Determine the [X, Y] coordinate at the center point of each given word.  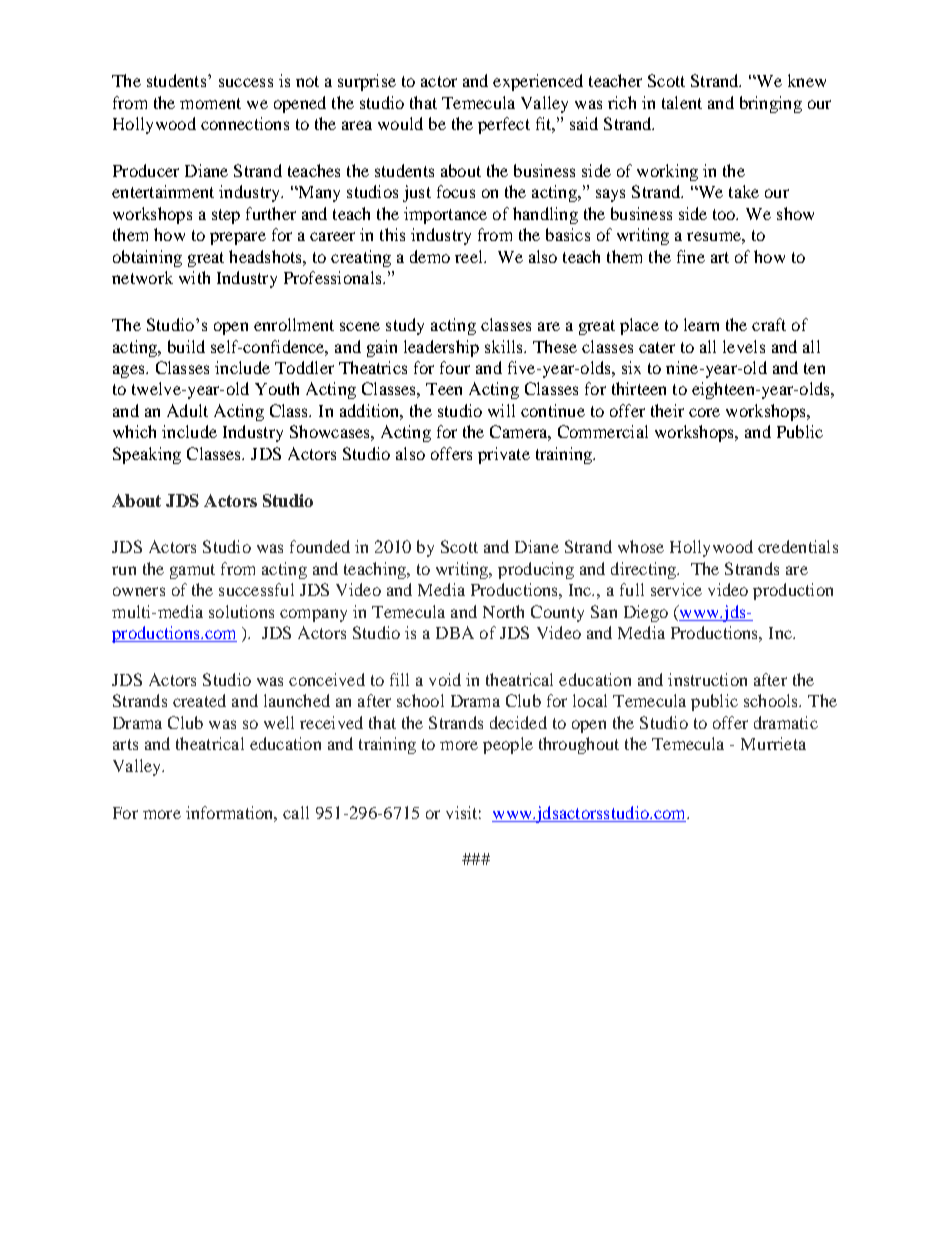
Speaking [147, 455]
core [704, 412]
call [296, 812]
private [504, 455]
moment [210, 103]
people [508, 745]
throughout [579, 745]
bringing [771, 104]
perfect [504, 125]
